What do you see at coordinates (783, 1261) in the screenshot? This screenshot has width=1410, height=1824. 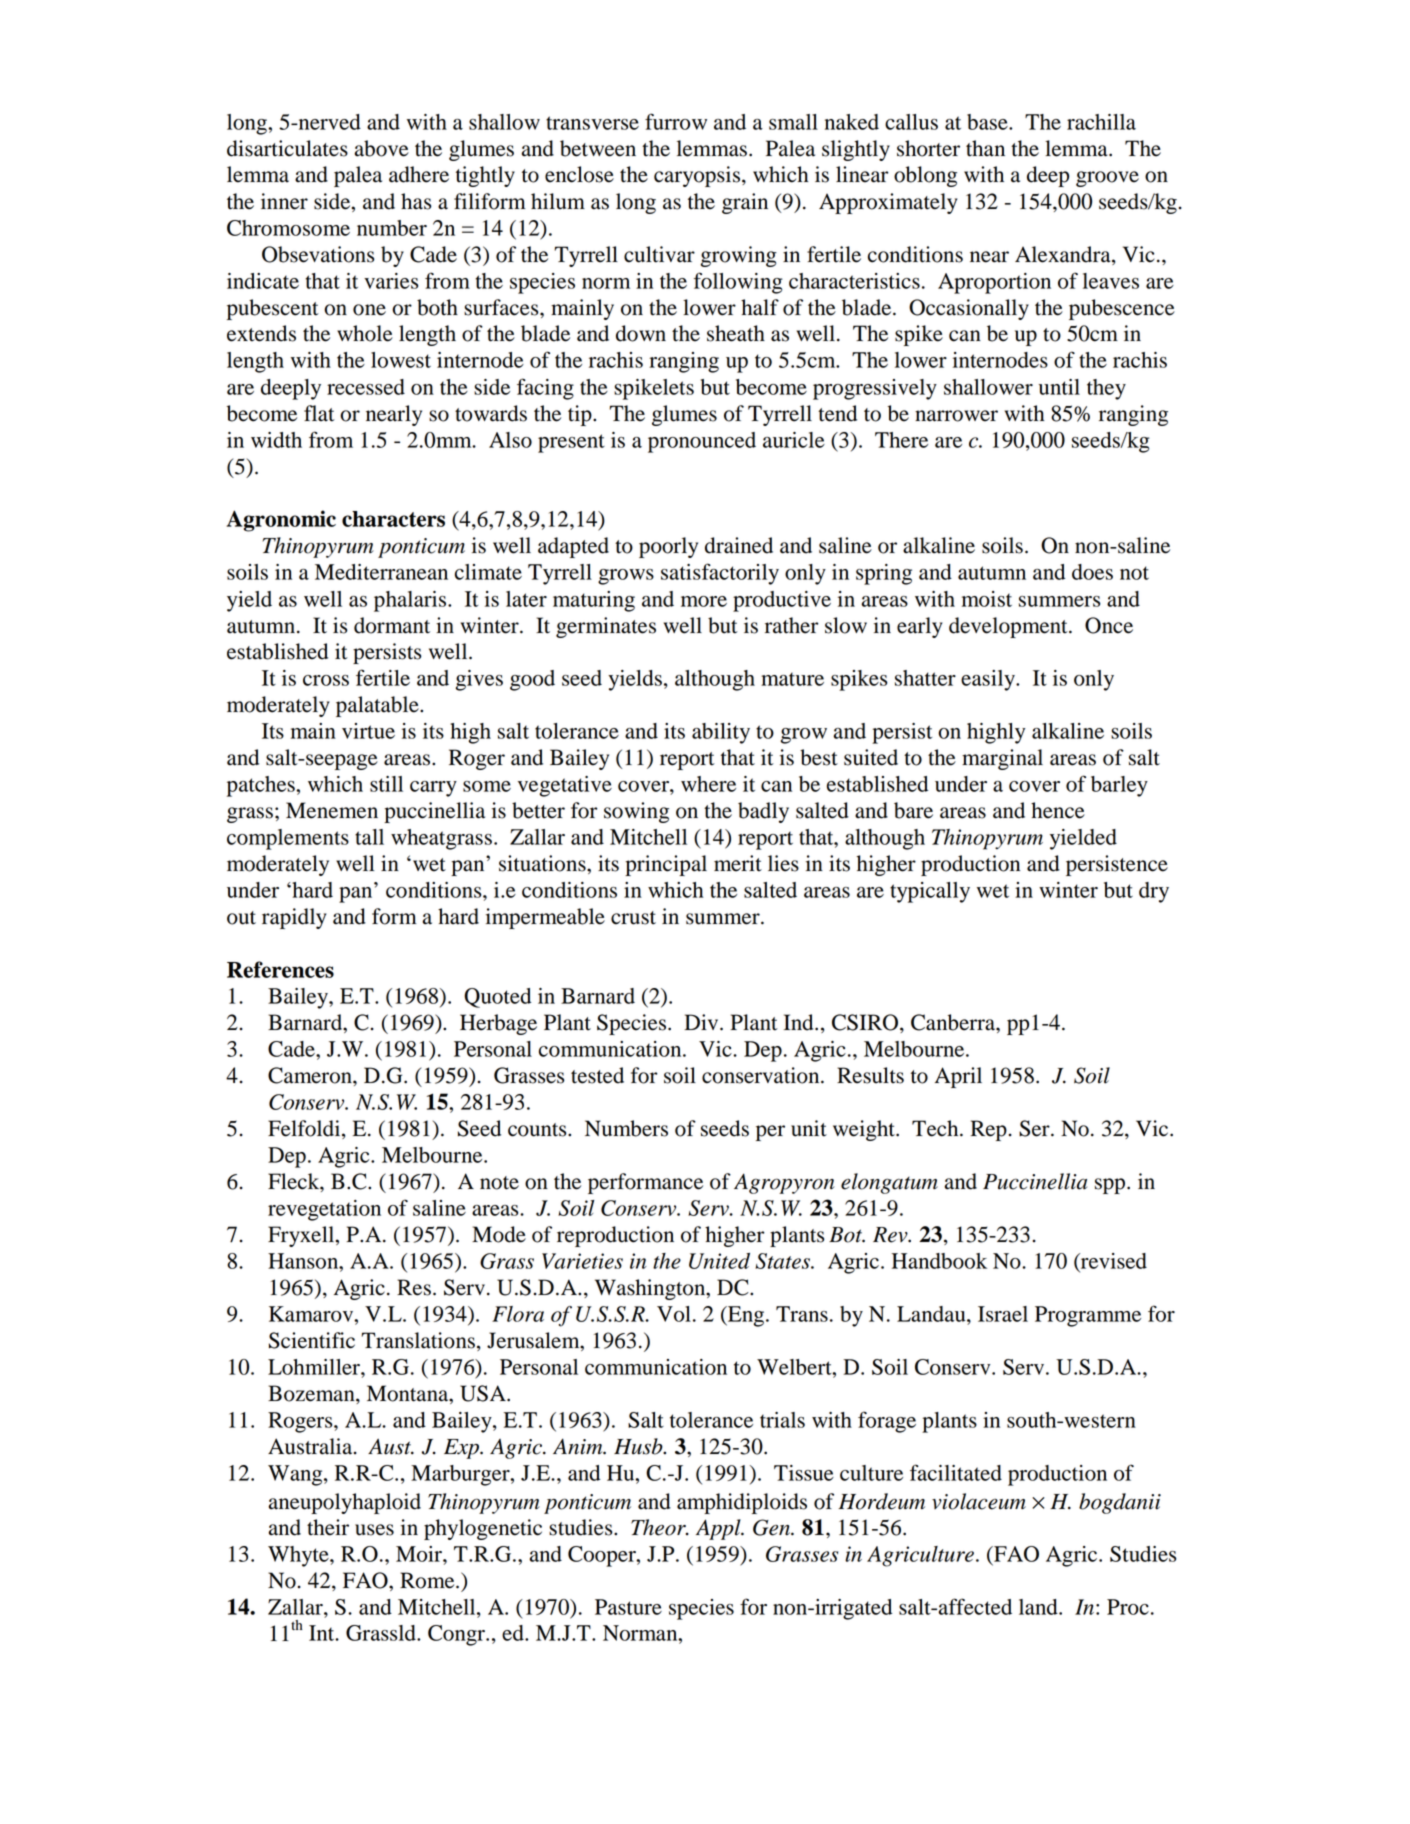 I see `States` at bounding box center [783, 1261].
